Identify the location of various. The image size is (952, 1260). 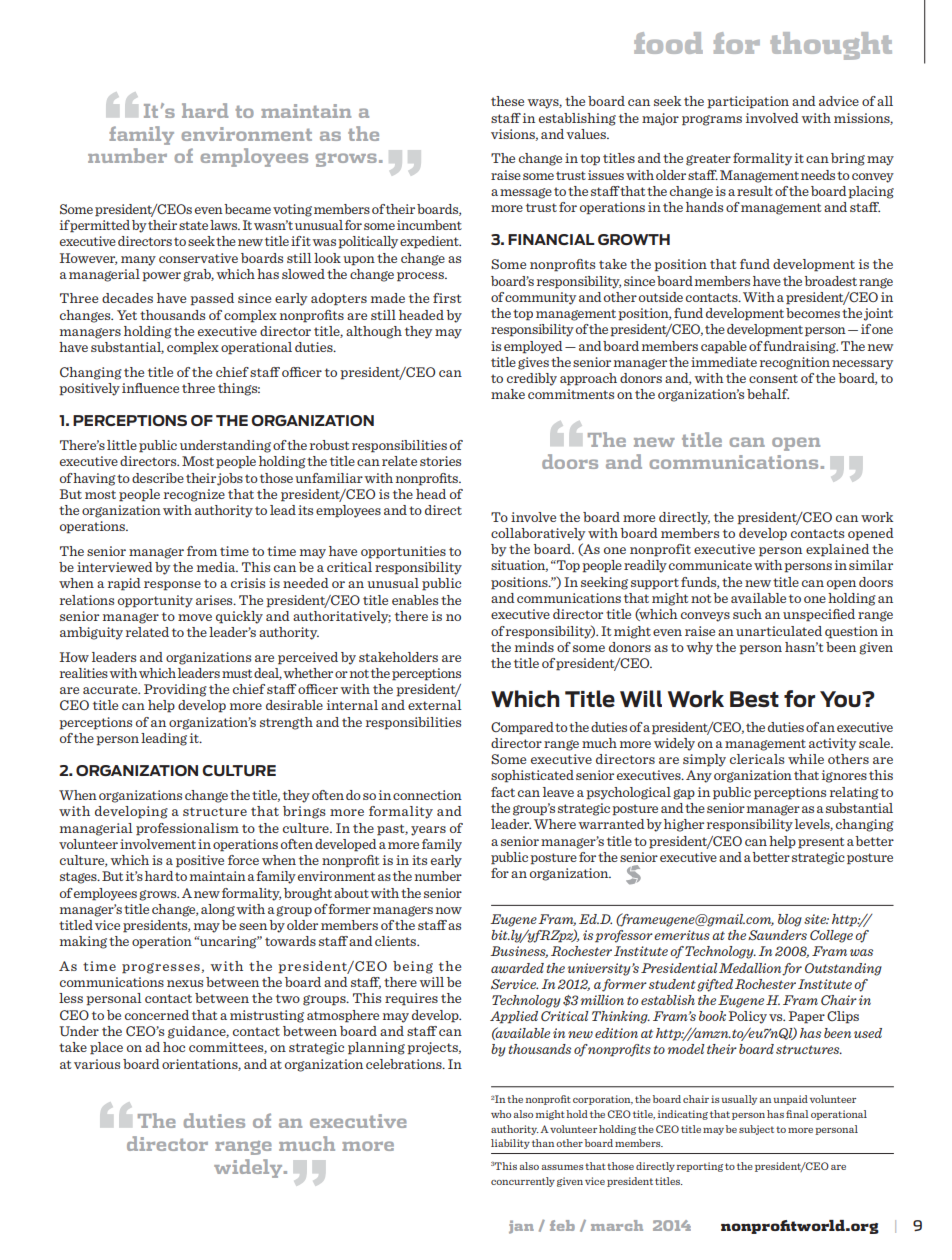
(97, 1064).
